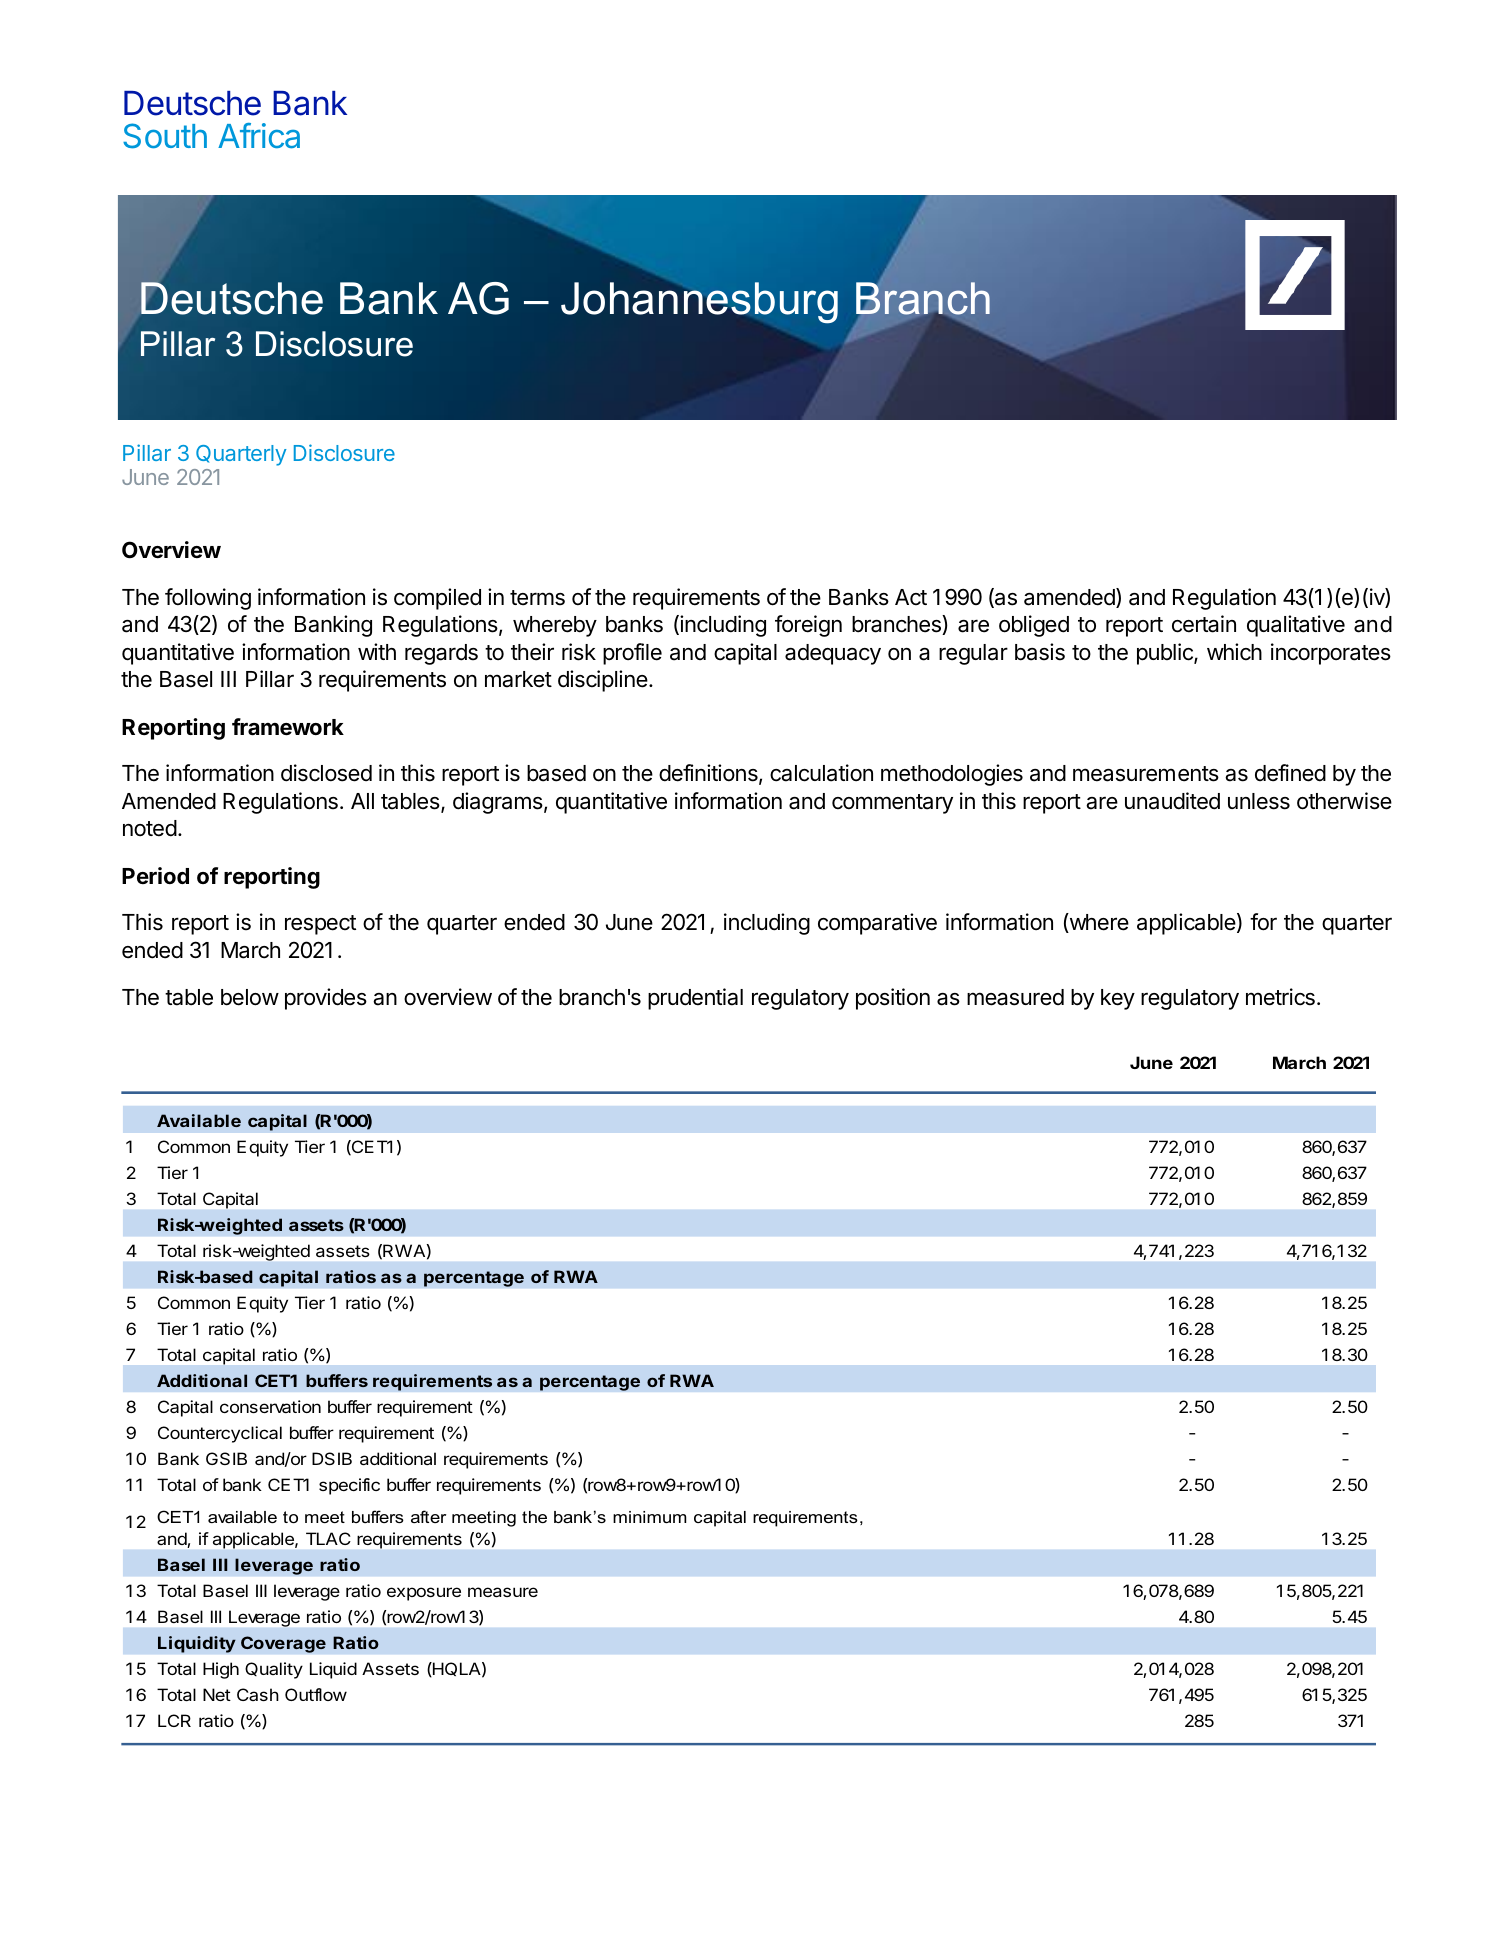 The height and width of the page is (1944, 1502). Describe the element at coordinates (695, 999) in the page. I see `prudential` at that location.
